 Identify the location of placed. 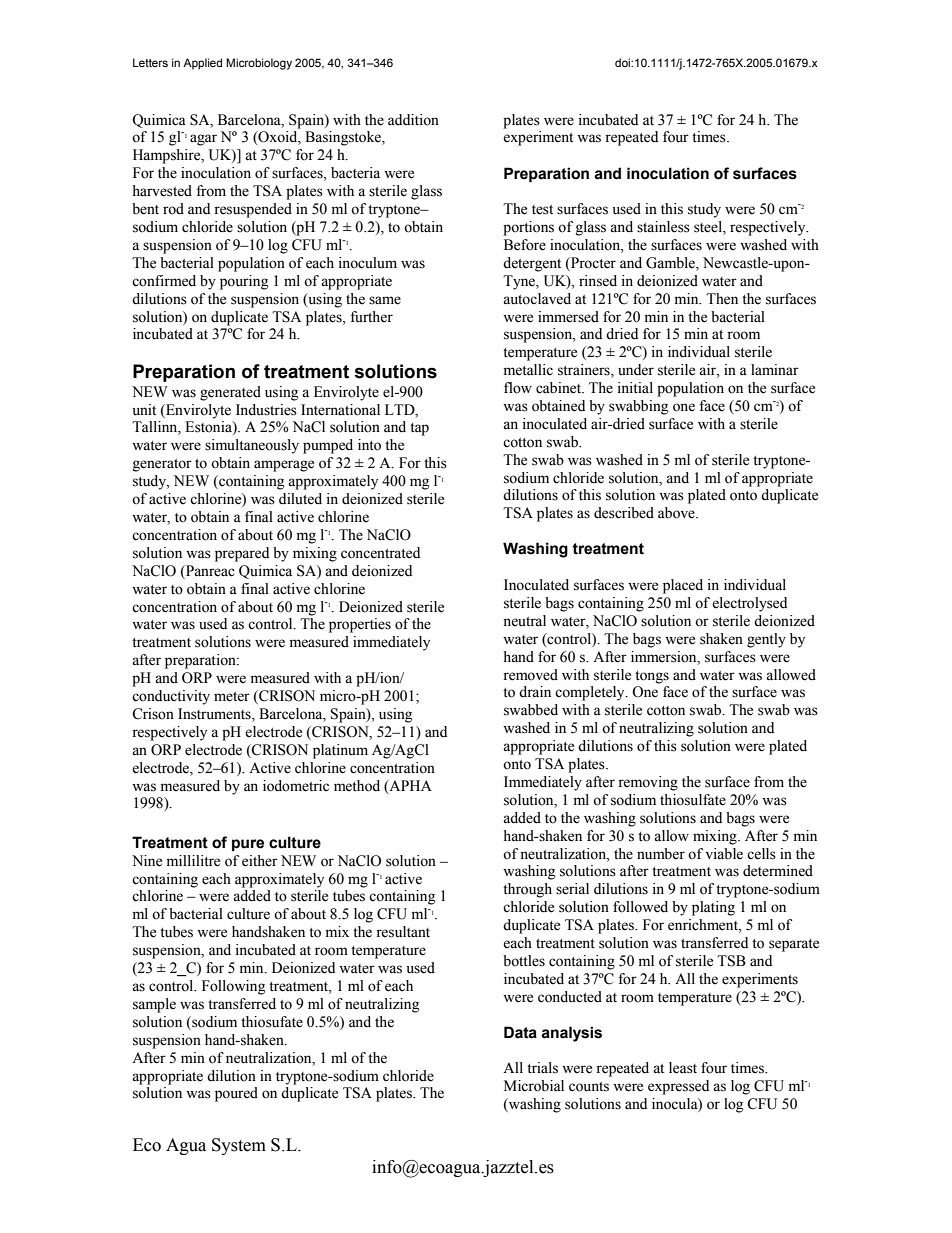
(683, 586).
